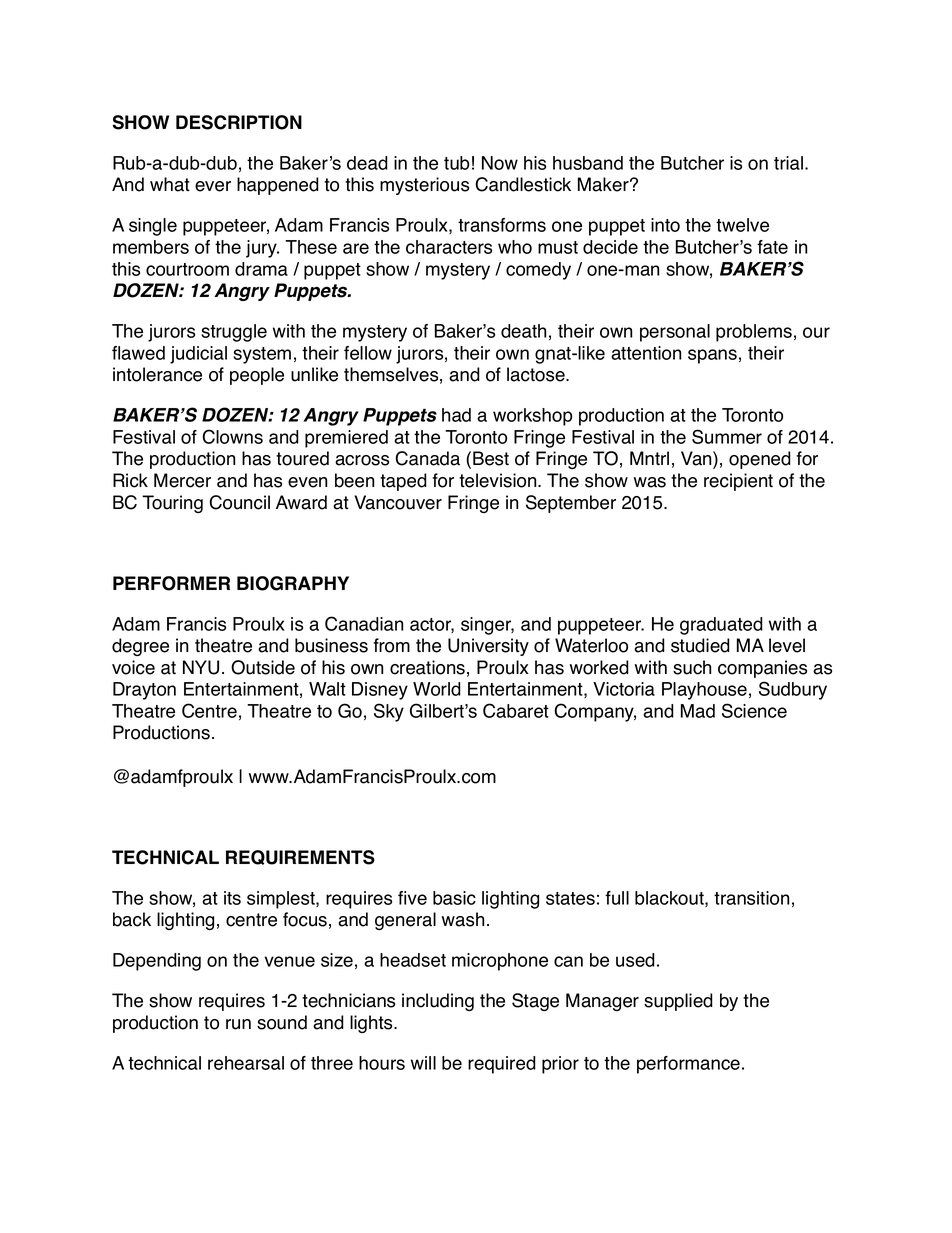 The height and width of the page is (1233, 952). I want to click on DESCRIPTION, so click(239, 122).
